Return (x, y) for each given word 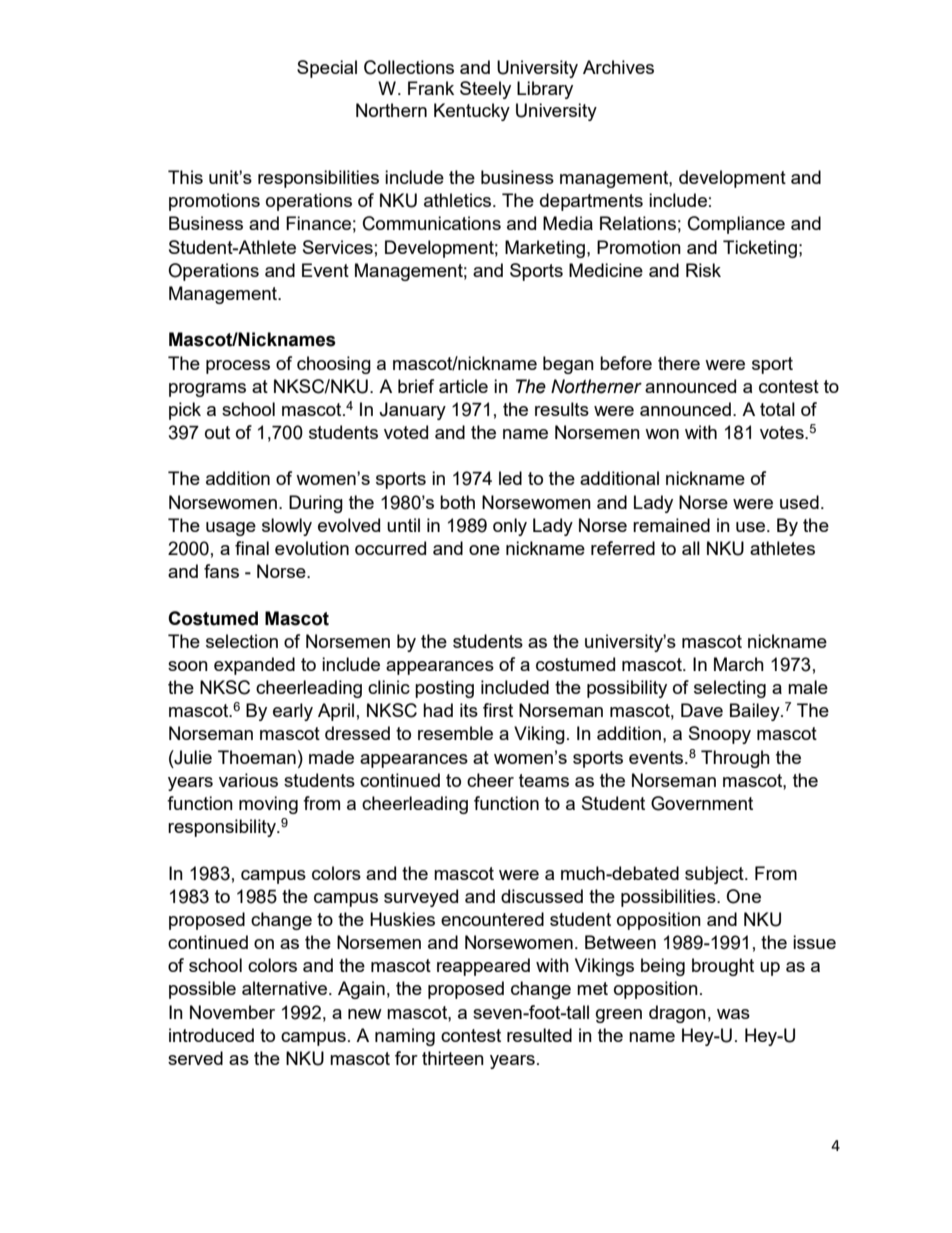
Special (327, 69)
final (252, 548)
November (232, 1012)
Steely (485, 90)
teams (544, 780)
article (463, 386)
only (510, 527)
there (679, 363)
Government (702, 803)
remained (671, 525)
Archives (618, 67)
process (238, 367)
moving (268, 805)
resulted (539, 1035)
